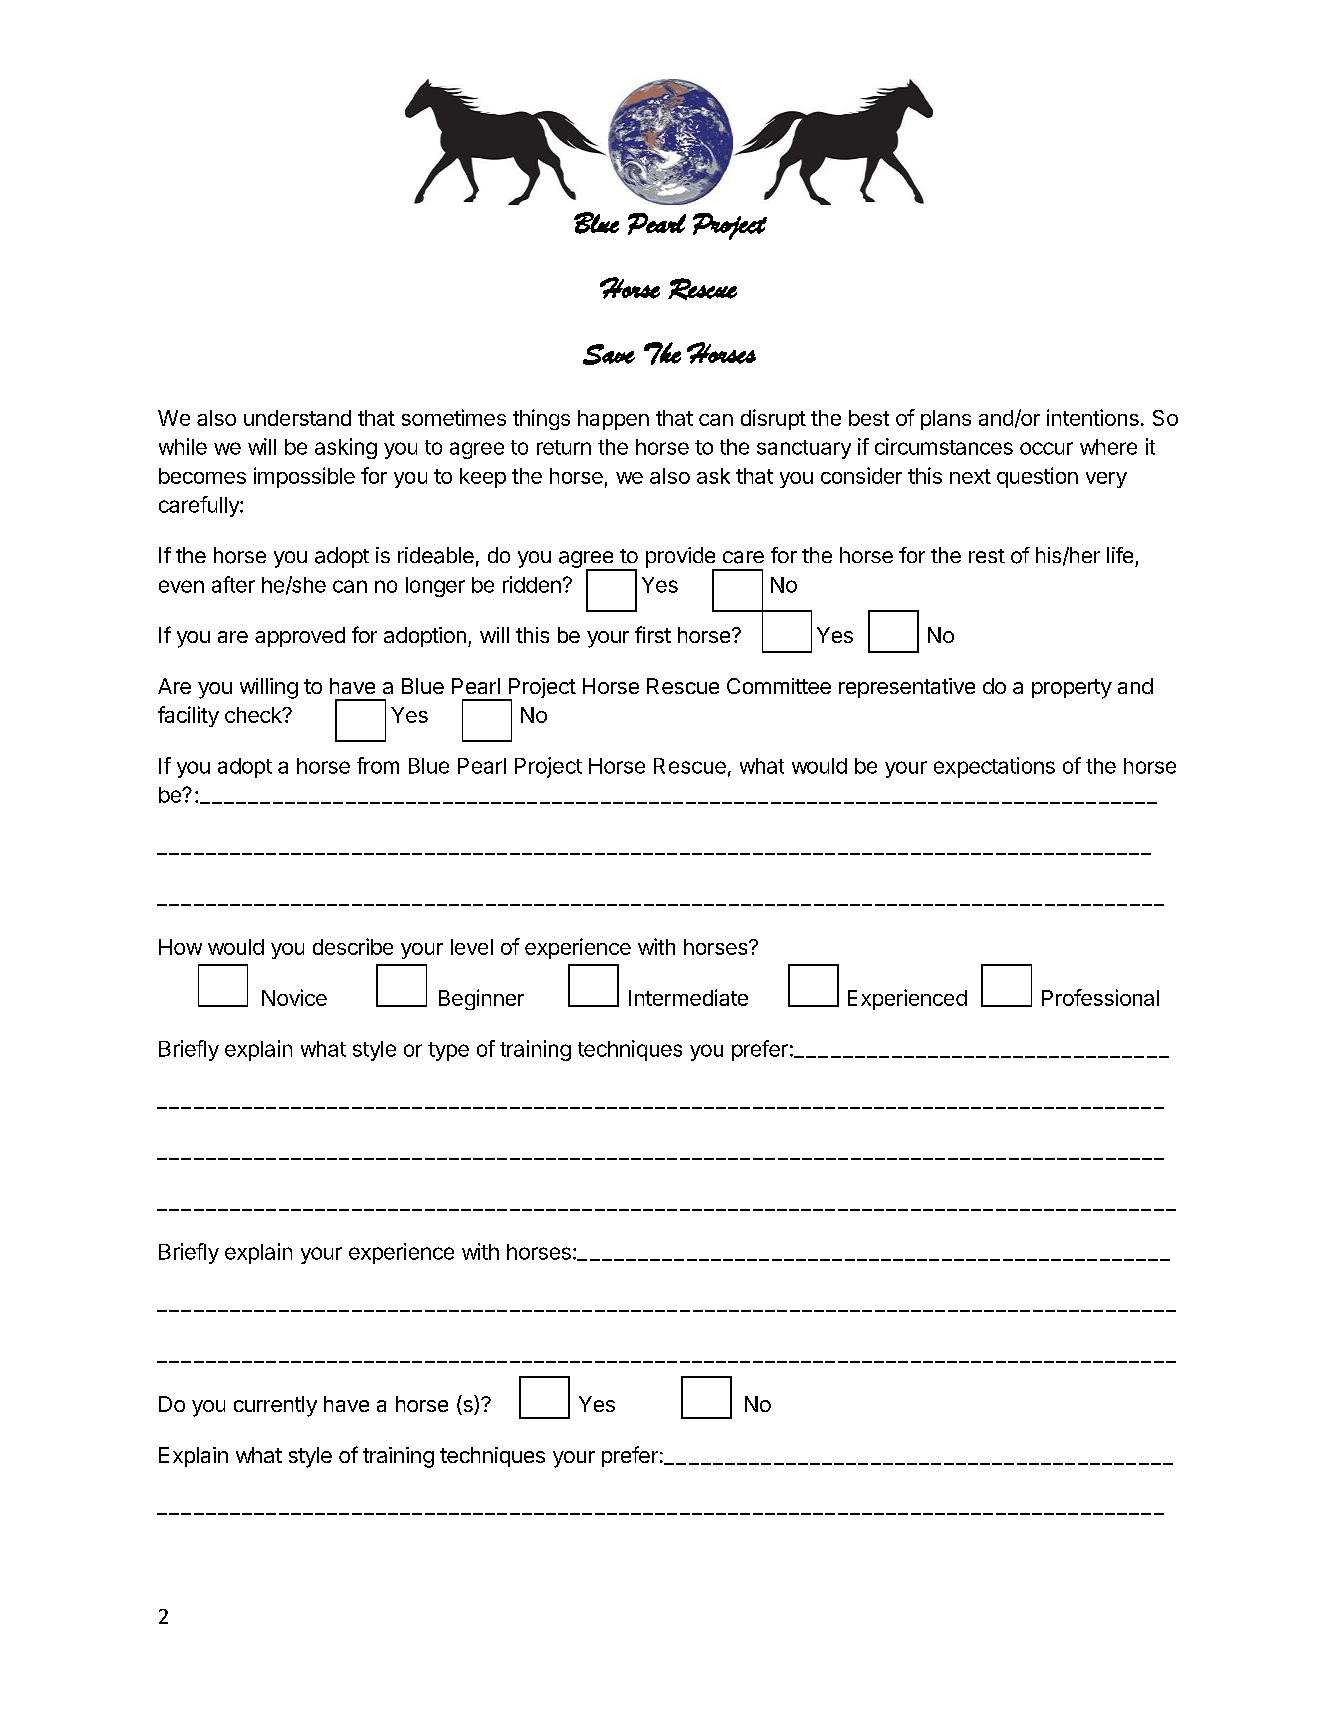 Image resolution: width=1338 pixels, height=1732 pixels. What do you see at coordinates (275, 1406) in the image?
I see `currently` at bounding box center [275, 1406].
